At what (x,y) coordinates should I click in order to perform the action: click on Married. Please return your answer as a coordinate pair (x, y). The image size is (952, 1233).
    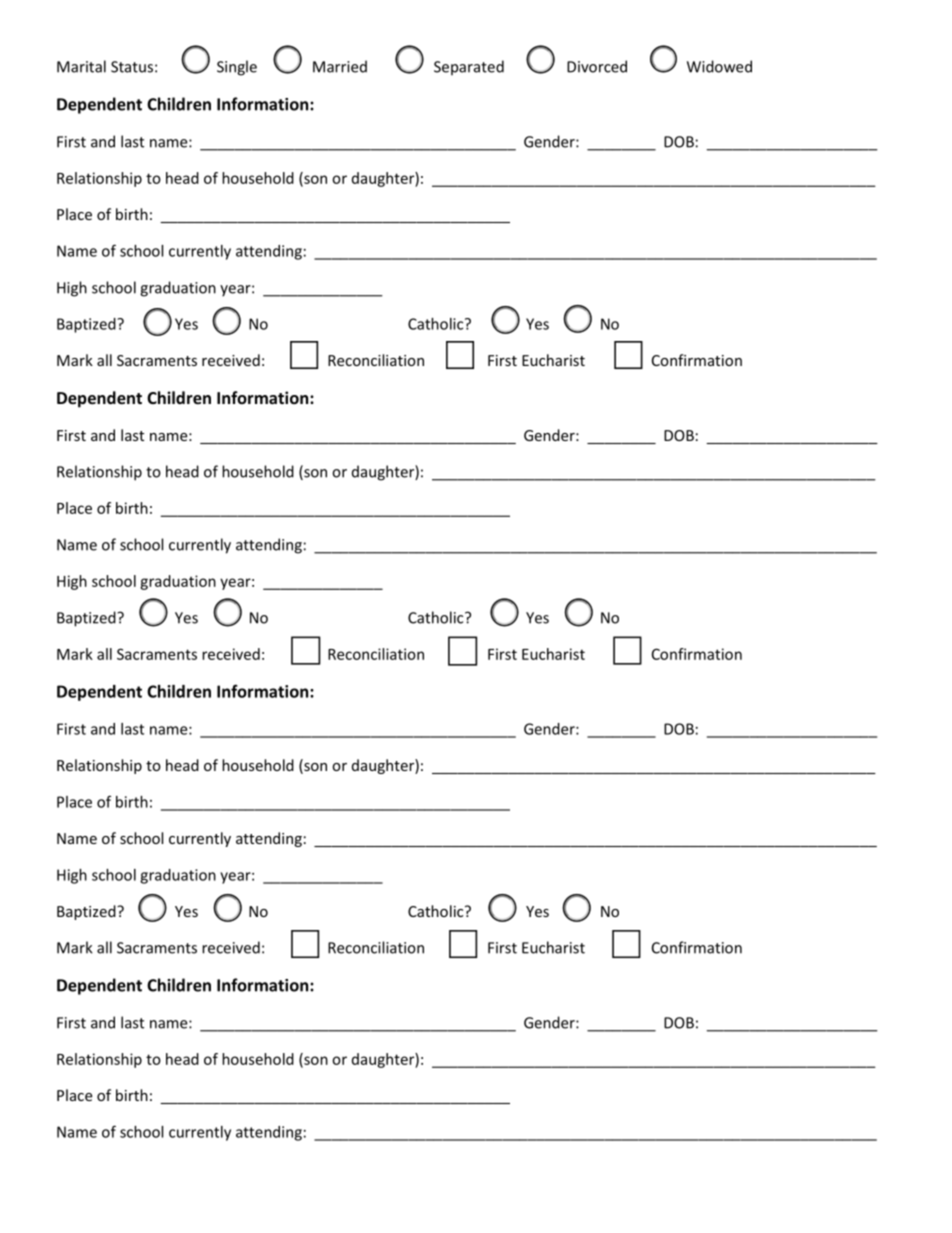
    Looking at the image, I should click on (340, 66).
